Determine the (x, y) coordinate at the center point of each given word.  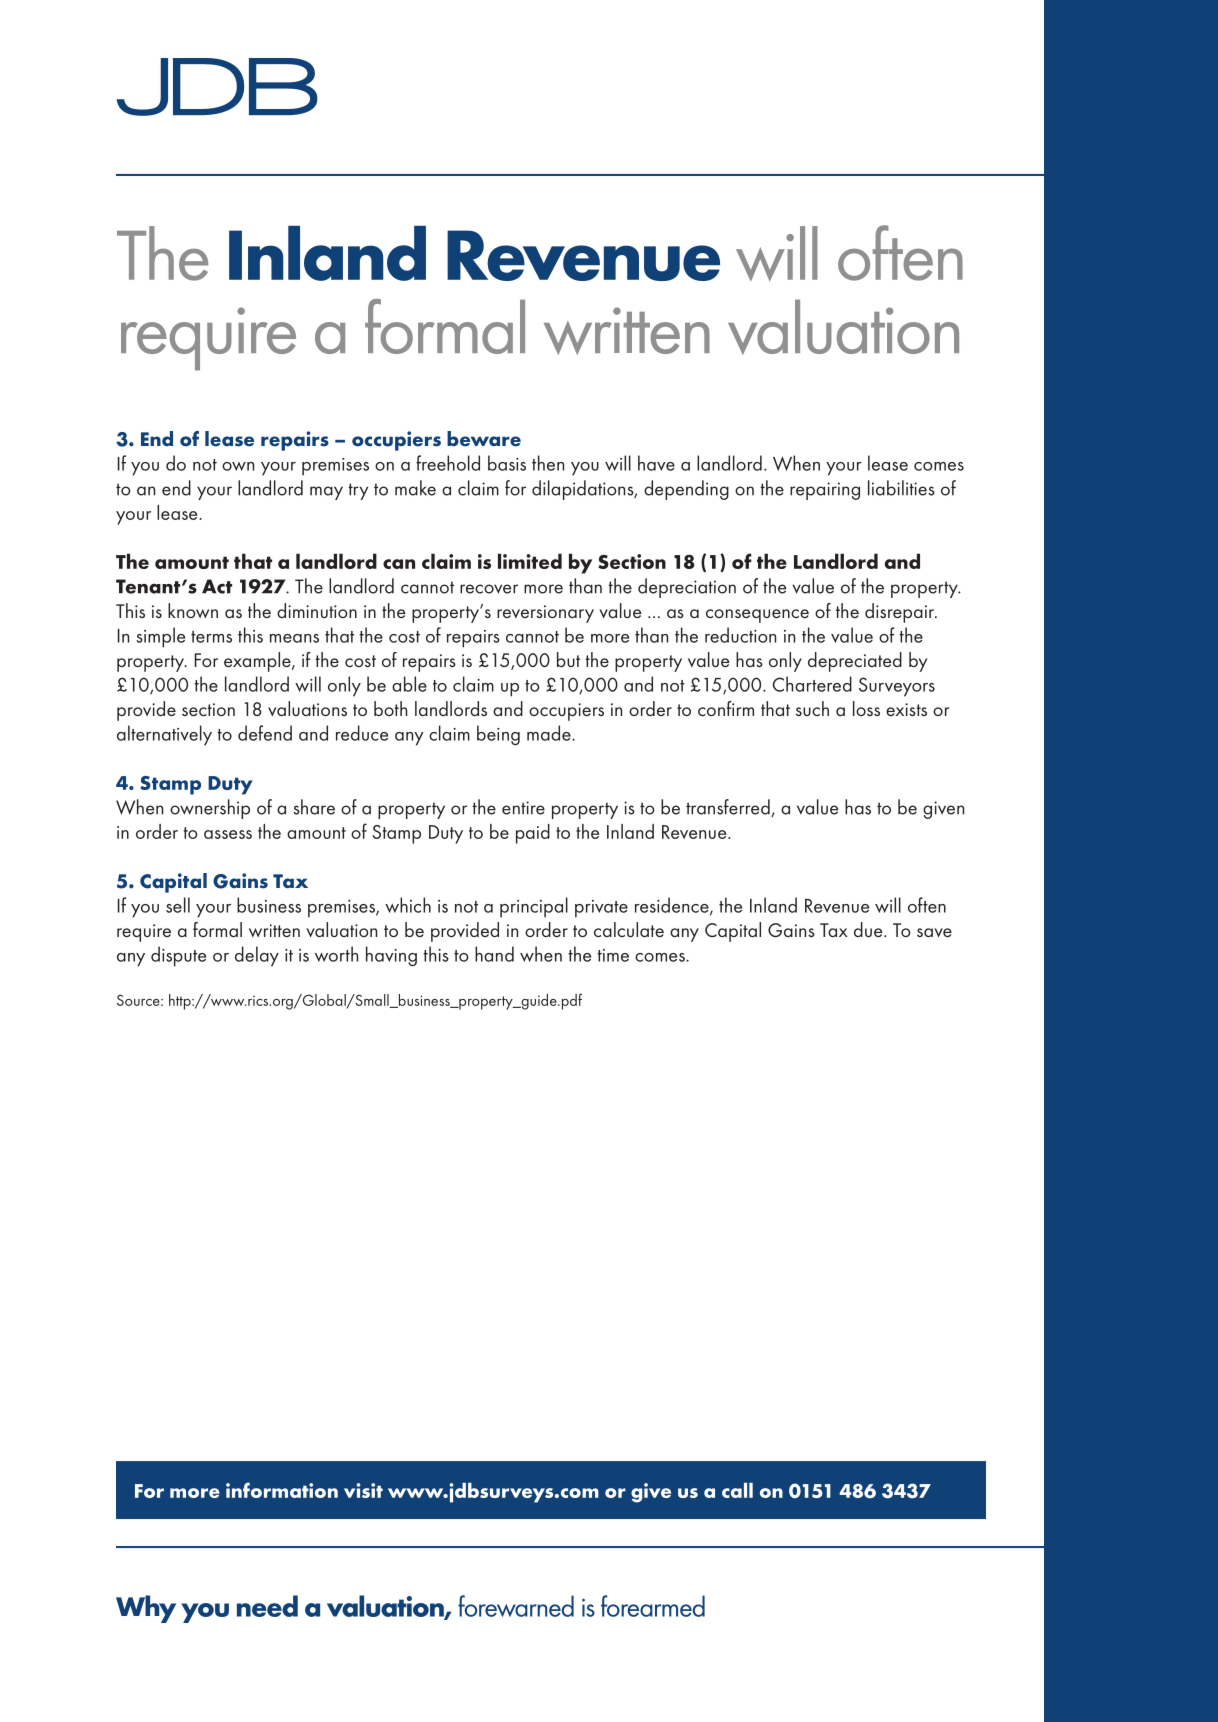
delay (257, 956)
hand (494, 954)
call (737, 1490)
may (326, 493)
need (267, 1606)
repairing (825, 491)
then (548, 463)
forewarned (516, 1606)
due (869, 929)
